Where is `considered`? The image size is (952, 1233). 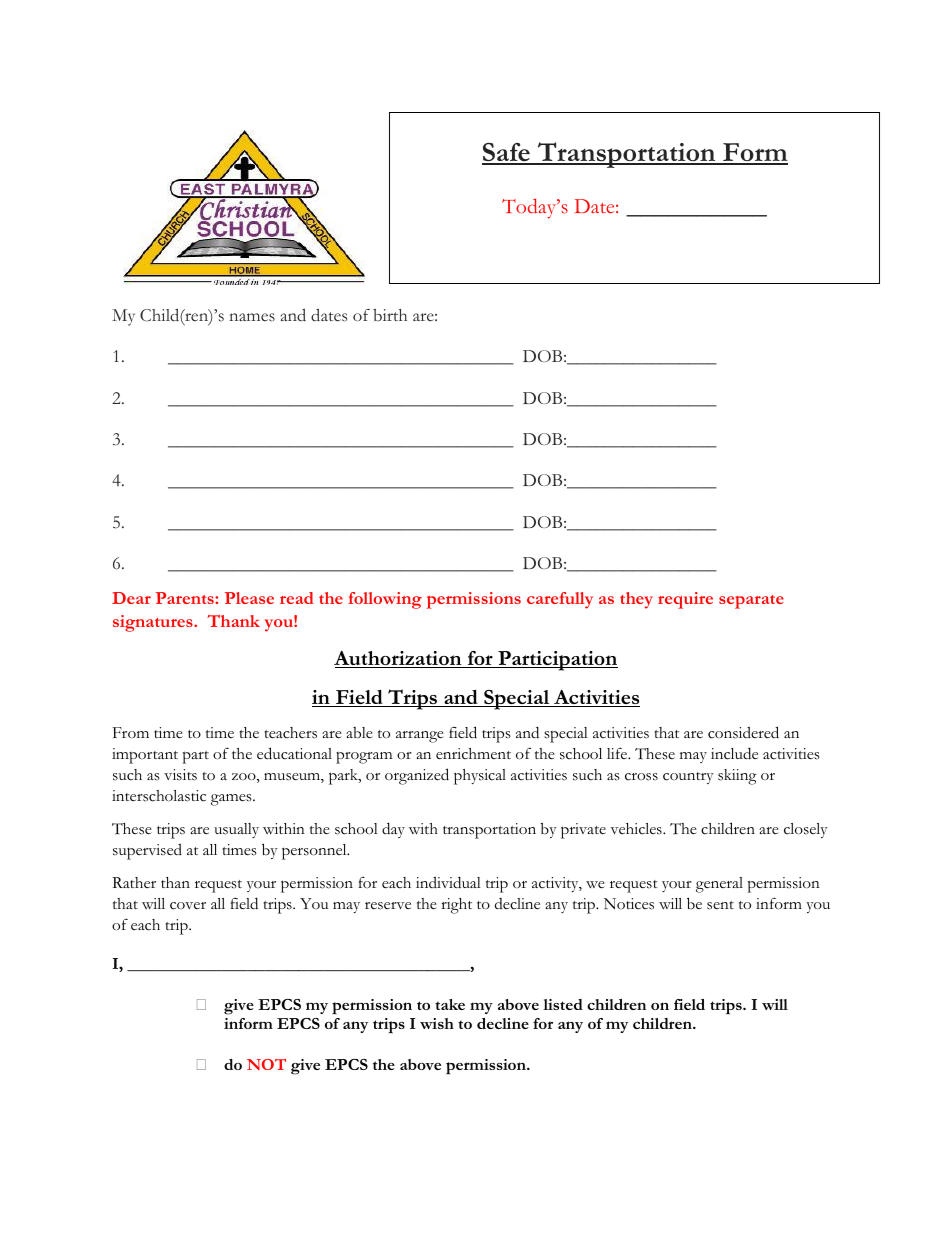
considered is located at coordinates (743, 732).
